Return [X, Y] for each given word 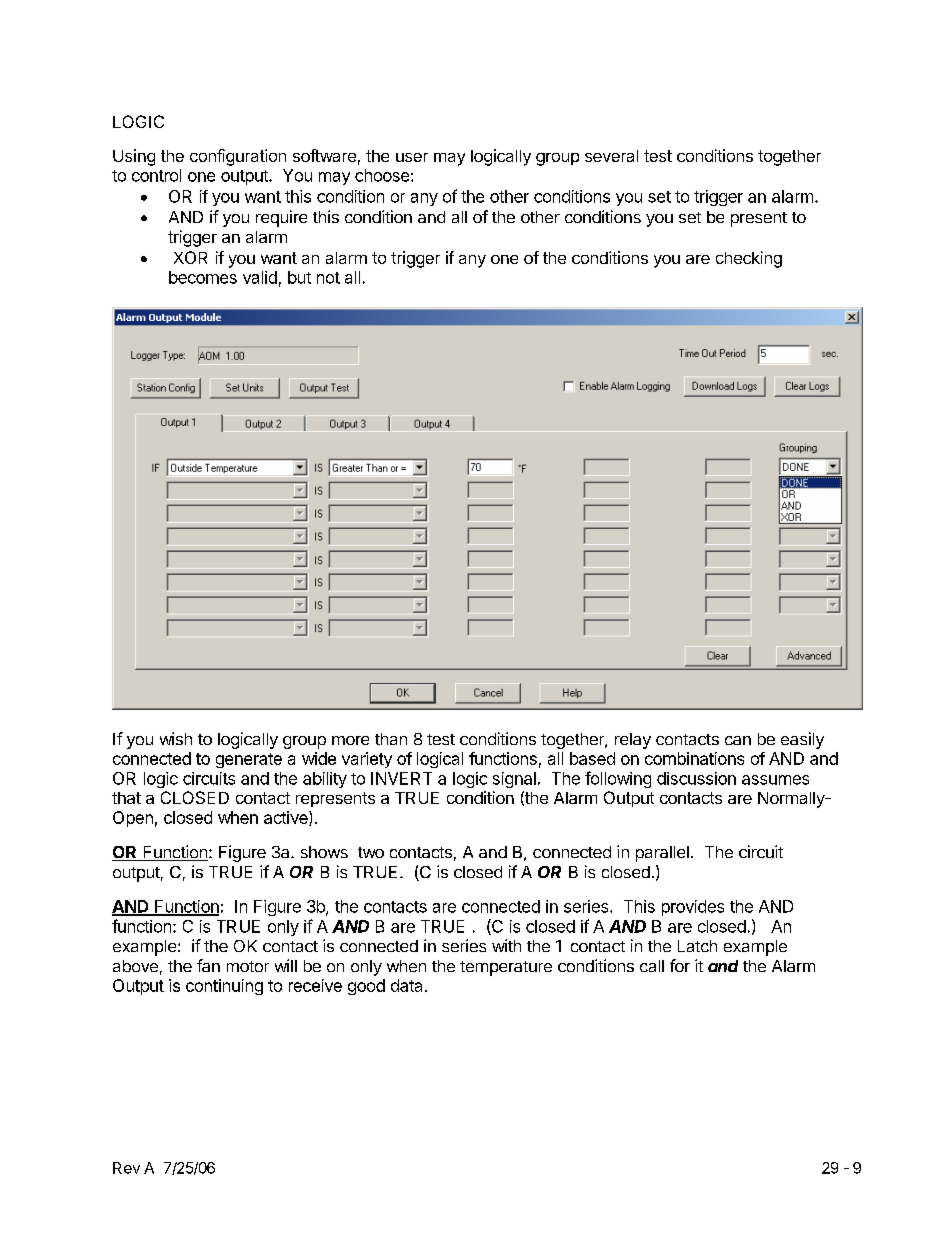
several [611, 156]
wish [176, 738]
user [412, 157]
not [328, 278]
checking [749, 259]
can [738, 740]
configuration [238, 157]
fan [208, 965]
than [391, 739]
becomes [203, 277]
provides [693, 908]
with [506, 945]
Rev [126, 1168]
